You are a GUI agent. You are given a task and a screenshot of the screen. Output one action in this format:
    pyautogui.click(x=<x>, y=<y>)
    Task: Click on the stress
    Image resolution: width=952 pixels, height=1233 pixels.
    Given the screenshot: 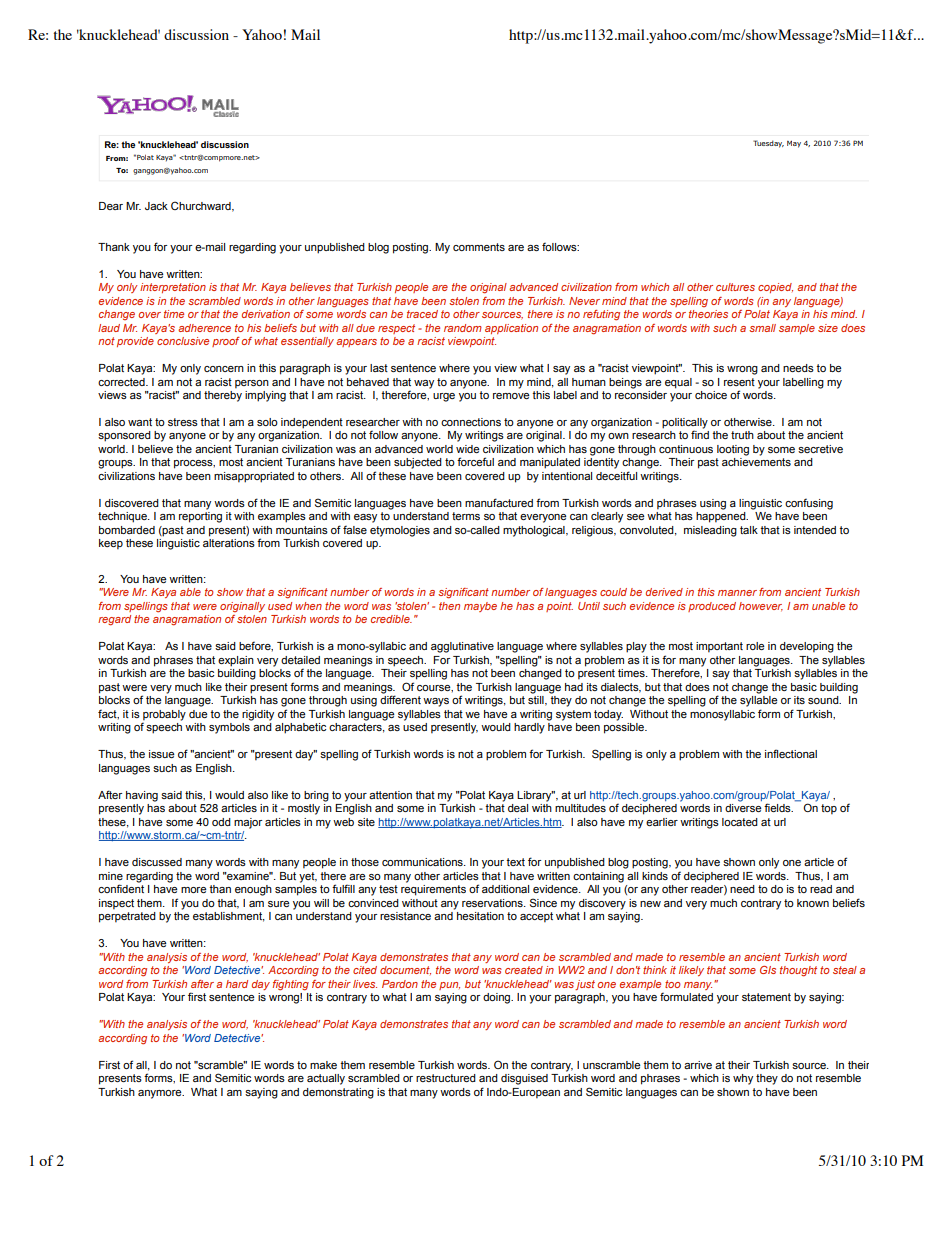 What is the action you would take?
    pyautogui.click(x=183, y=422)
